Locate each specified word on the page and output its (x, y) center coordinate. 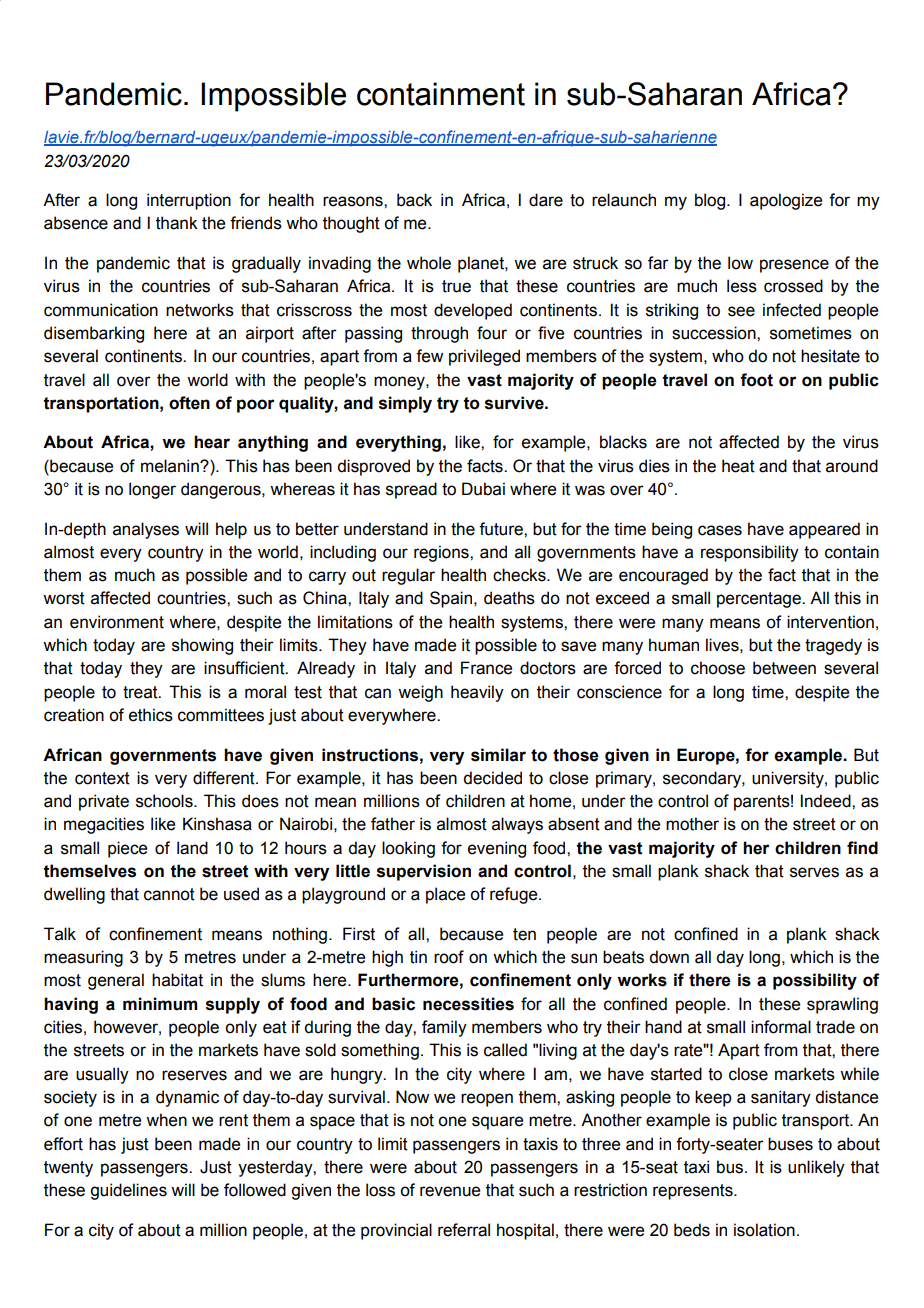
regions (442, 553)
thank (177, 223)
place (445, 895)
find (862, 848)
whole (429, 263)
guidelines (128, 1191)
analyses (146, 530)
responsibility (750, 553)
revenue (450, 1191)
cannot (169, 894)
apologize (786, 201)
